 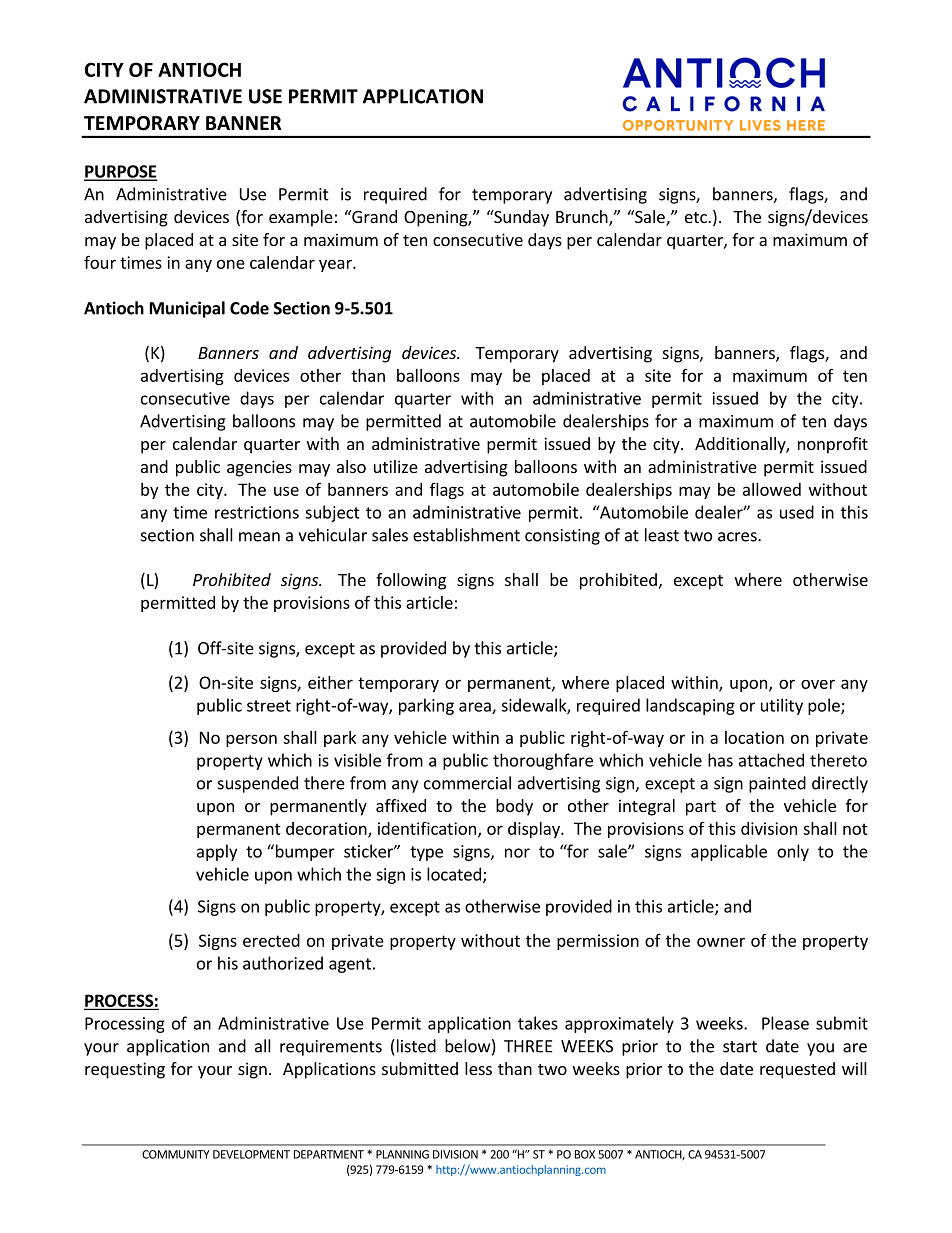 What do you see at coordinates (476, 708) in the image?
I see `area` at bounding box center [476, 708].
